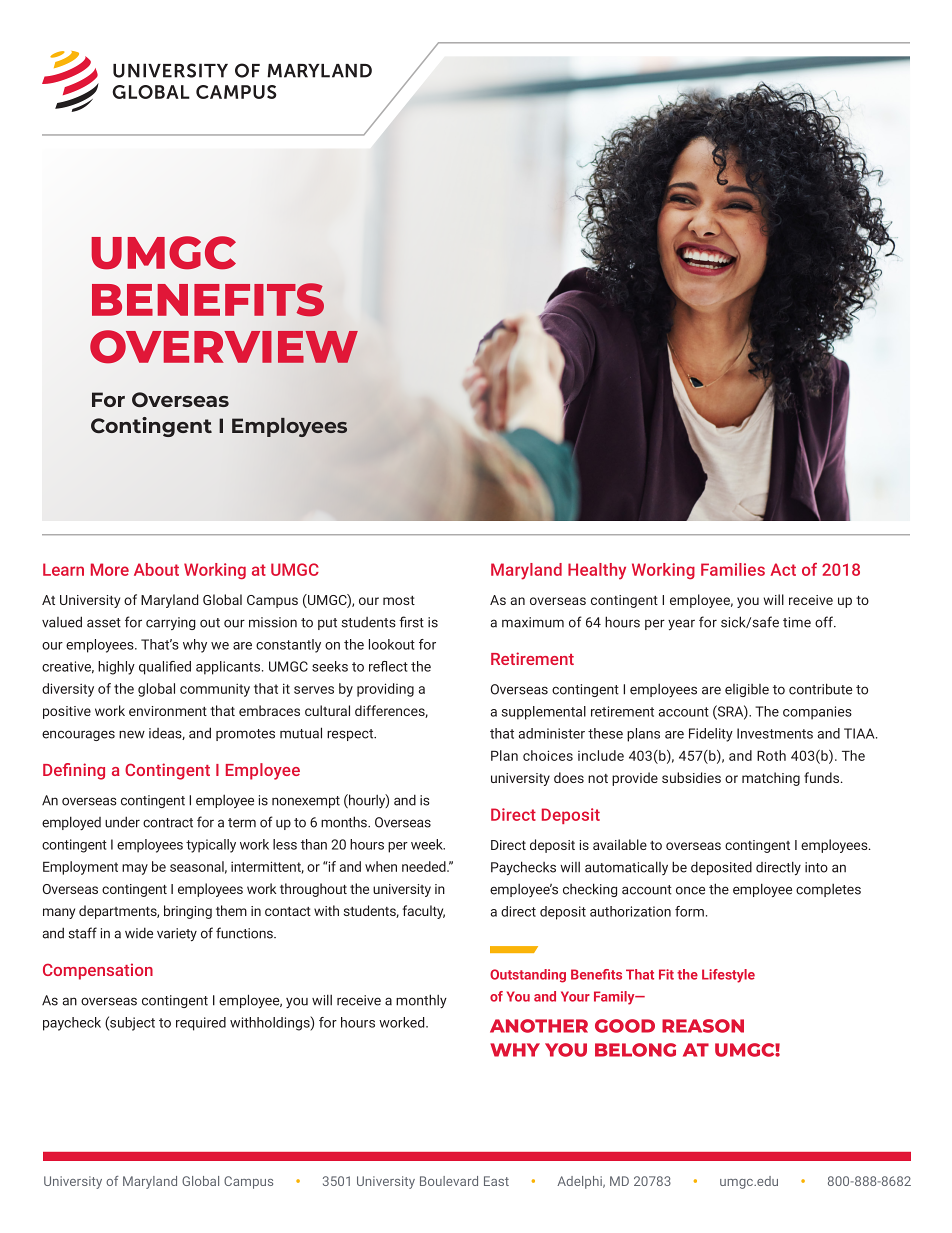  What do you see at coordinates (635, 1050) in the image?
I see `BELONG` at bounding box center [635, 1050].
